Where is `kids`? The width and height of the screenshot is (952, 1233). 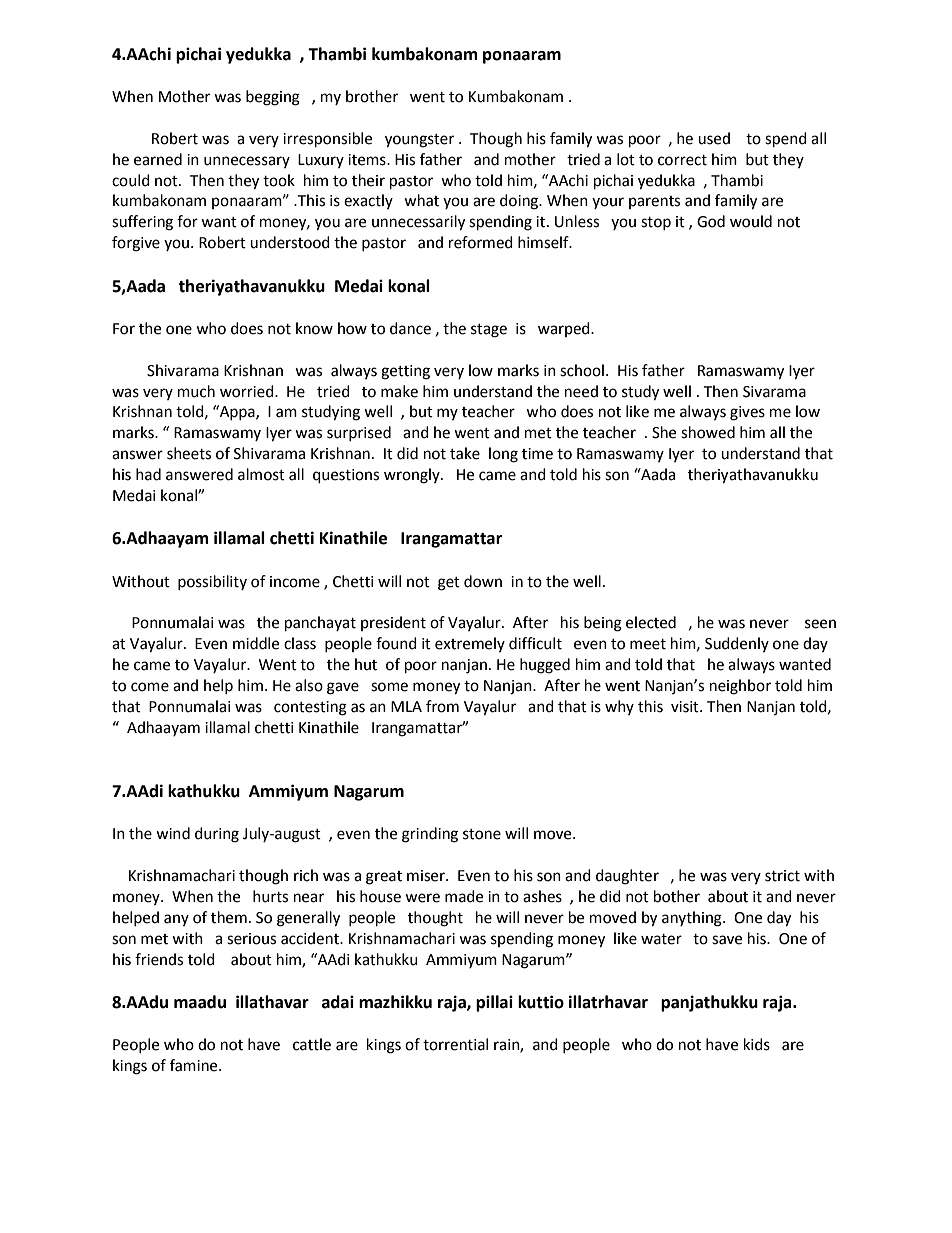
kids is located at coordinates (757, 1044).
